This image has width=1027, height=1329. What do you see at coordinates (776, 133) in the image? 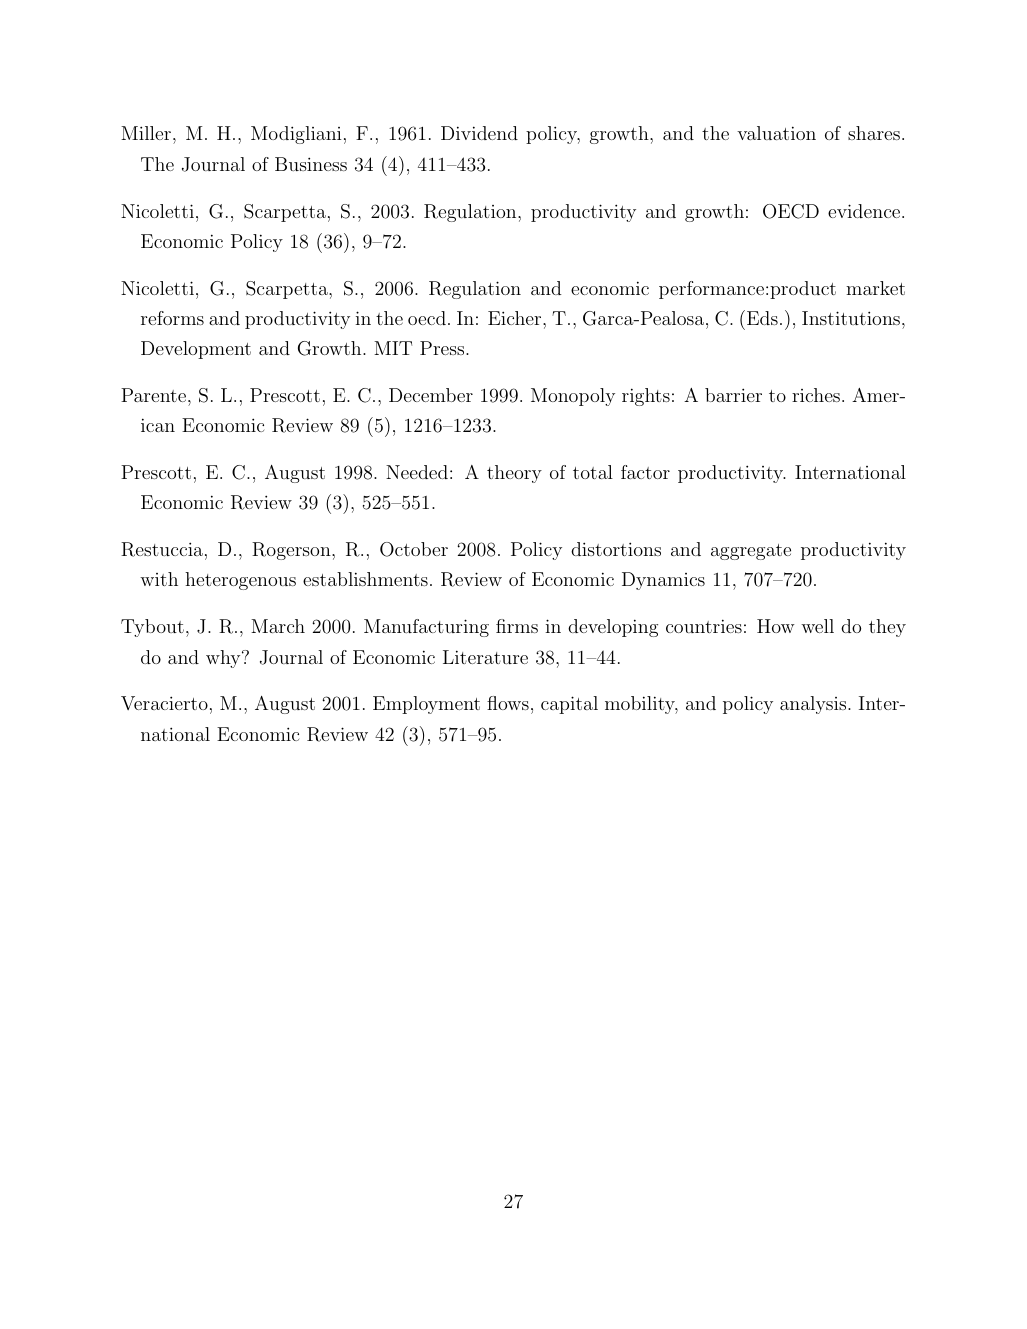
I see `valuation` at bounding box center [776, 133].
